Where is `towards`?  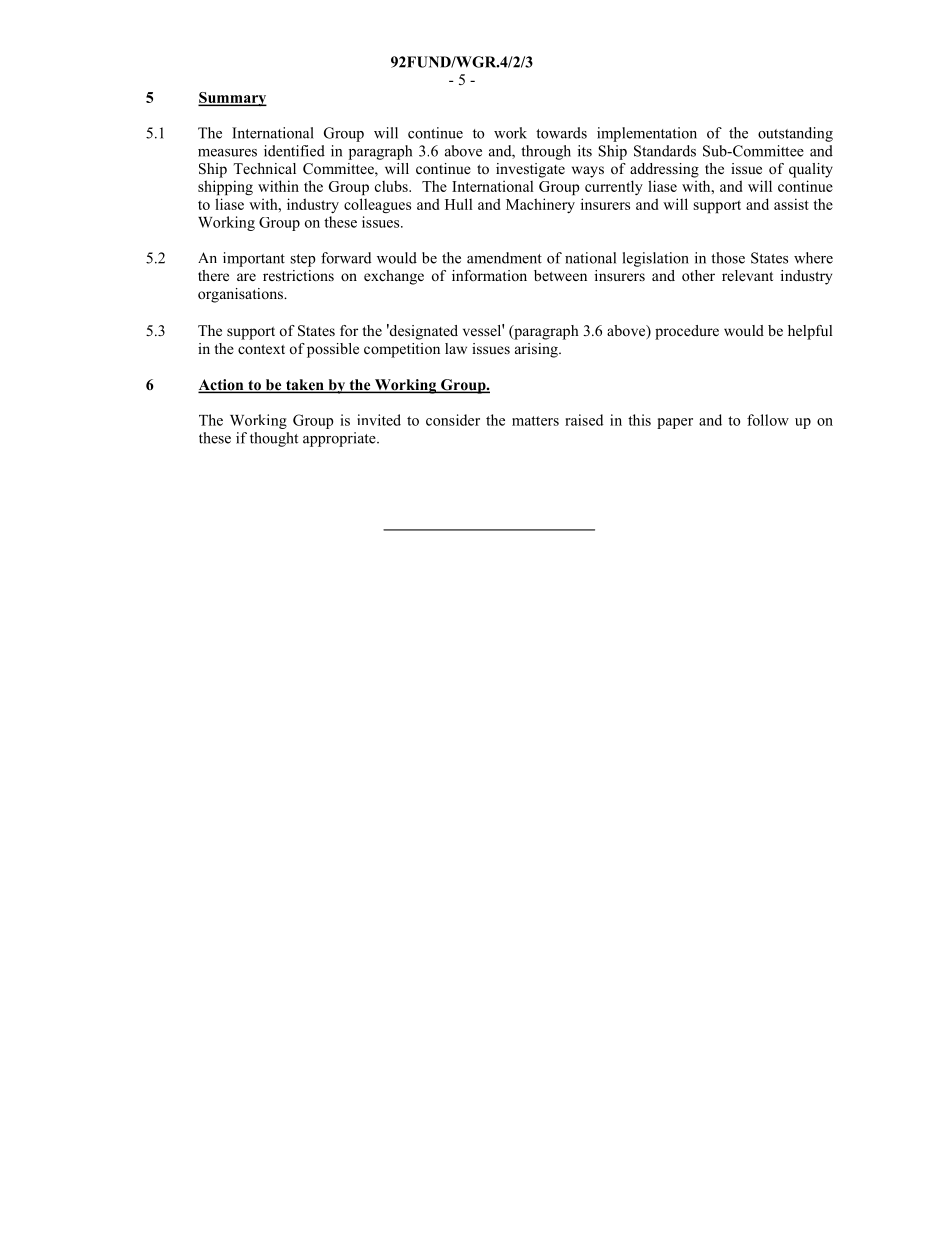 towards is located at coordinates (561, 133).
